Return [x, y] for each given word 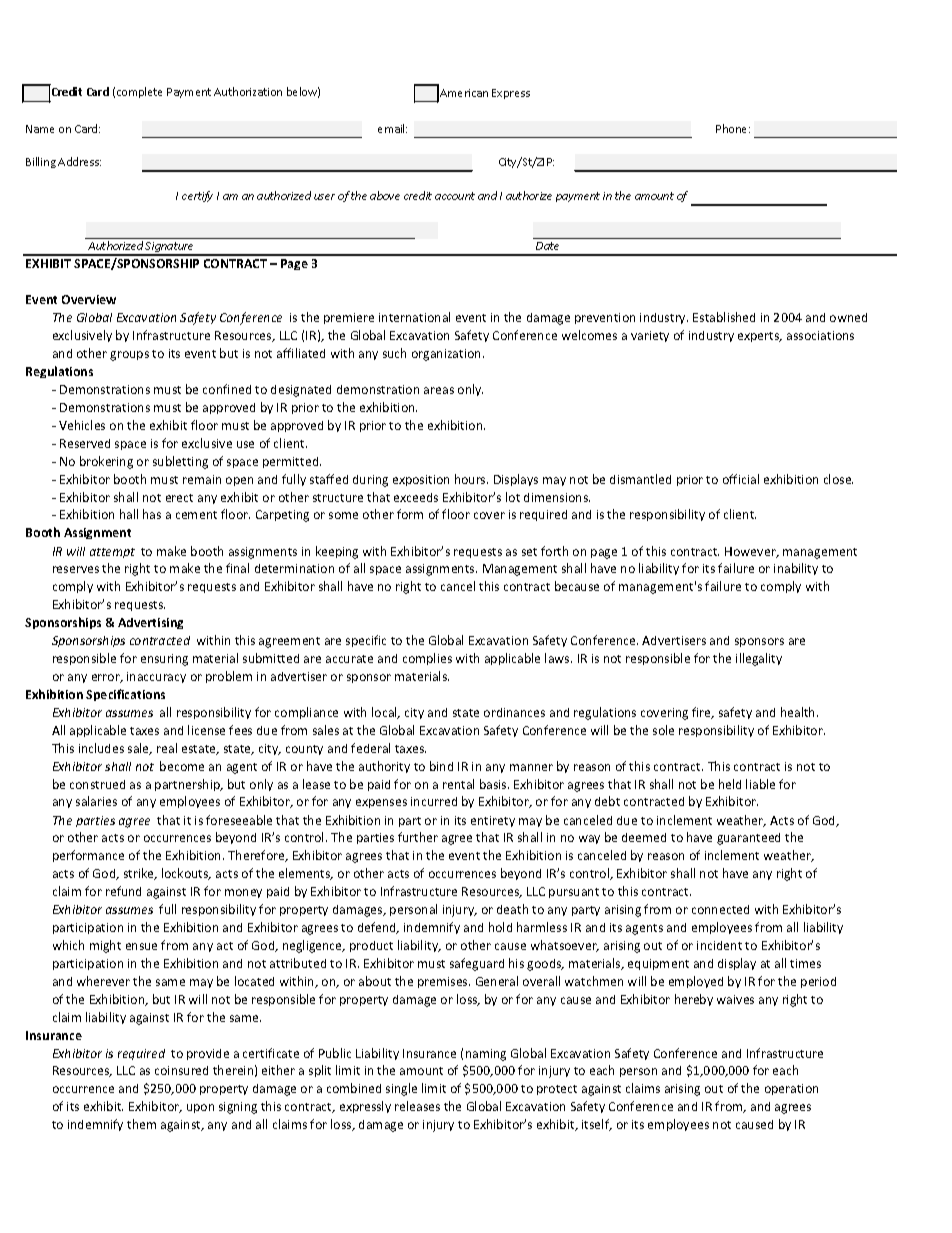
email [392, 128]
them [141, 1124]
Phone [733, 128]
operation [791, 1089]
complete [139, 92]
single [401, 1089]
